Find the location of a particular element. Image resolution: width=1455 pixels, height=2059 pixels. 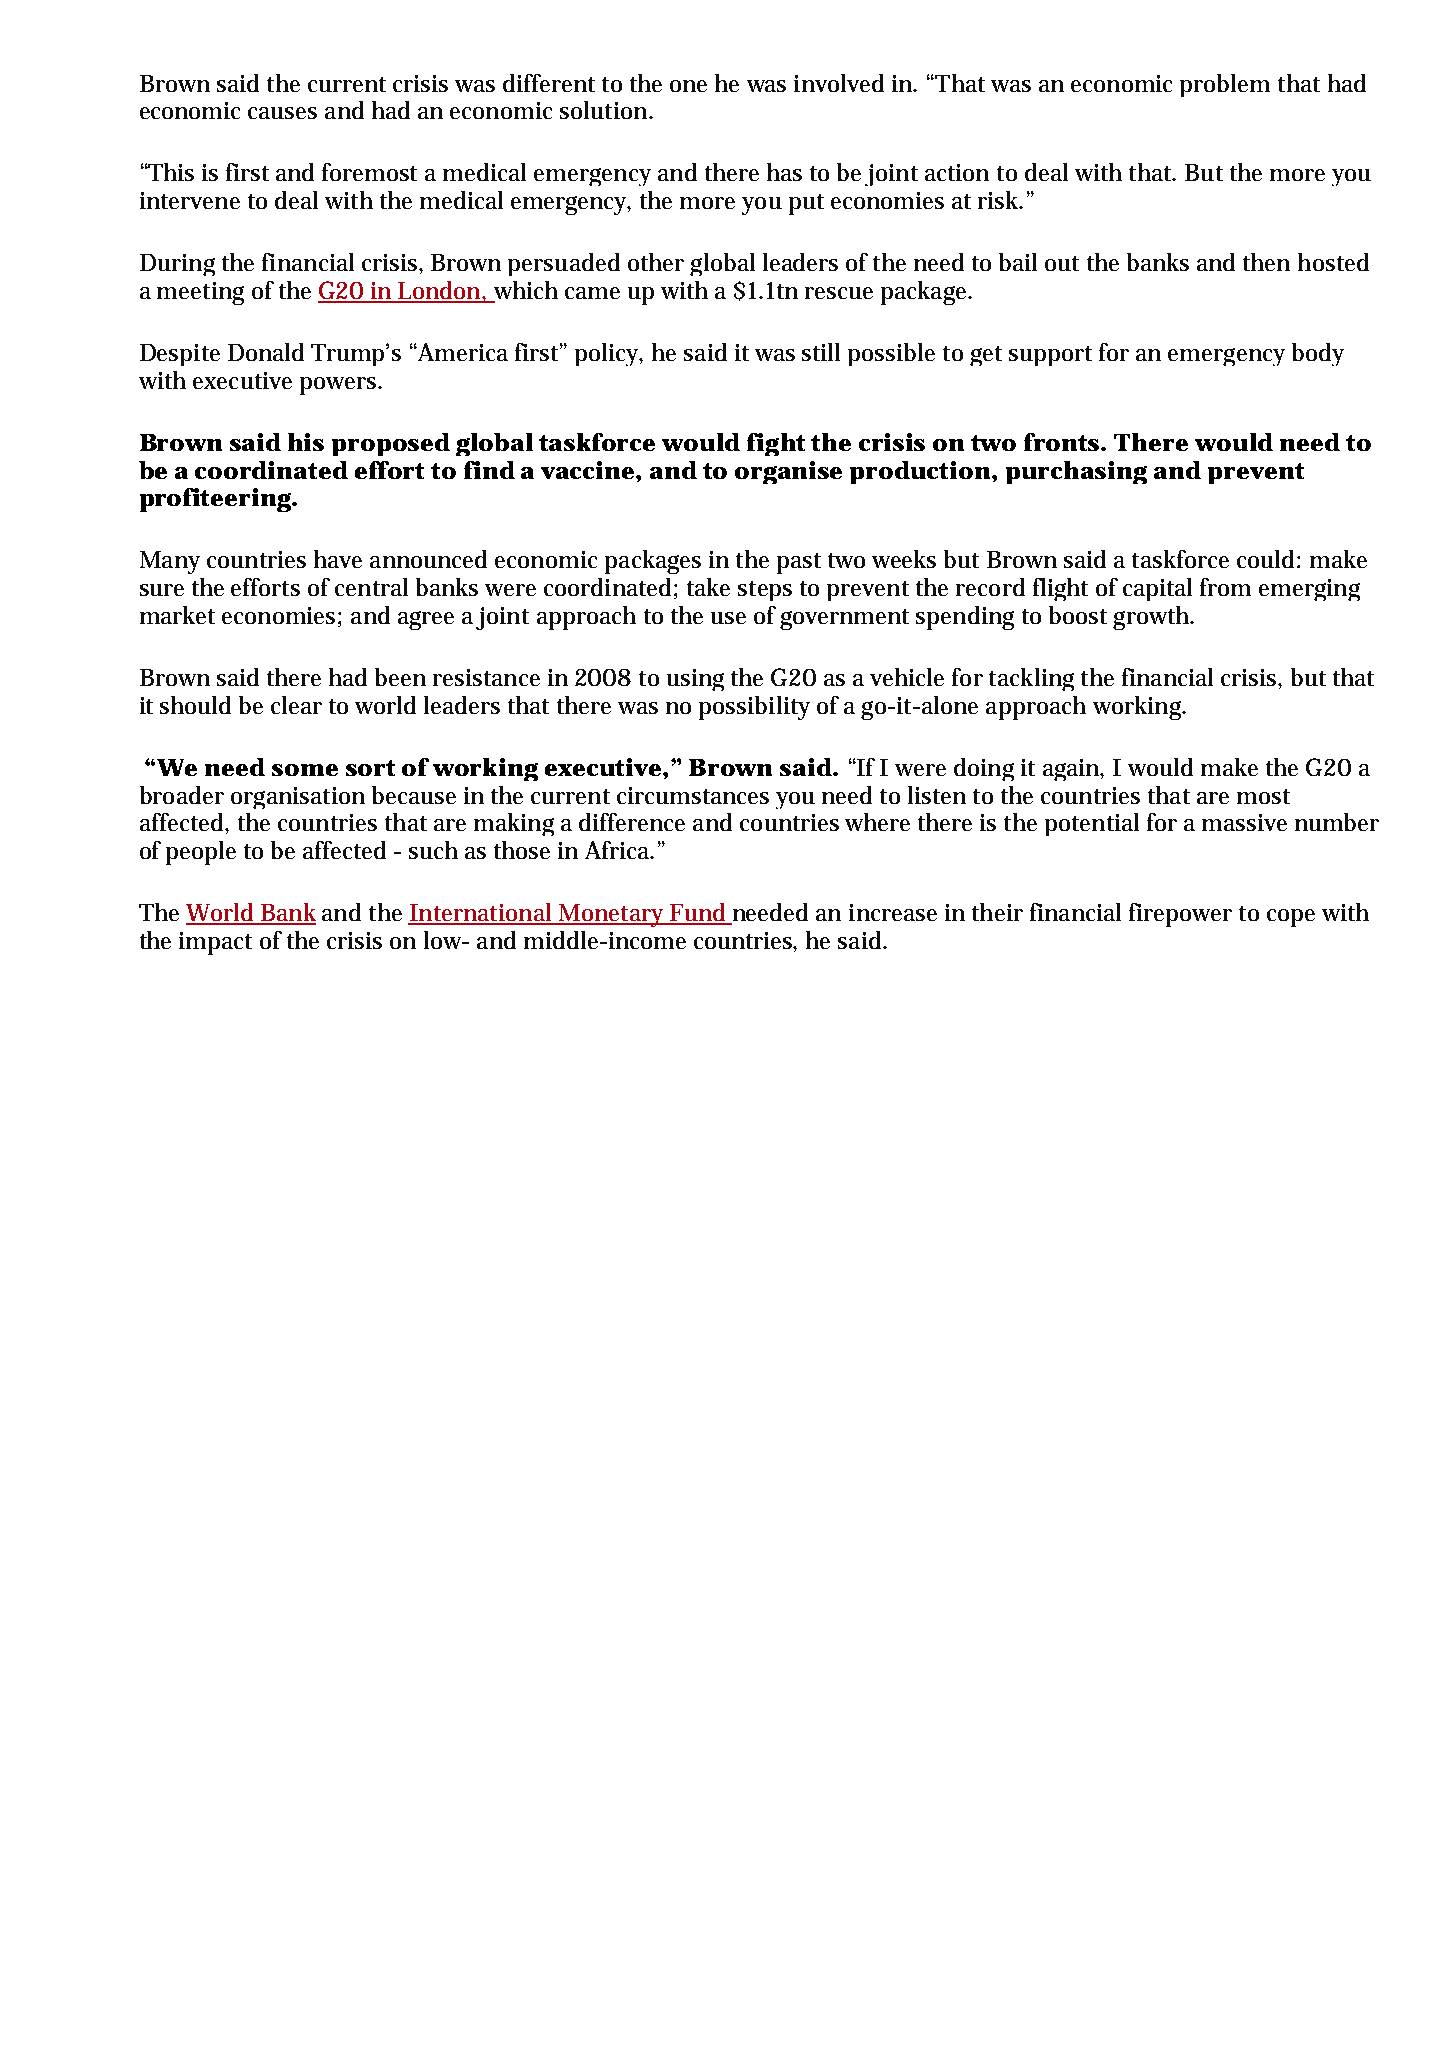

organise is located at coordinates (788, 472).
